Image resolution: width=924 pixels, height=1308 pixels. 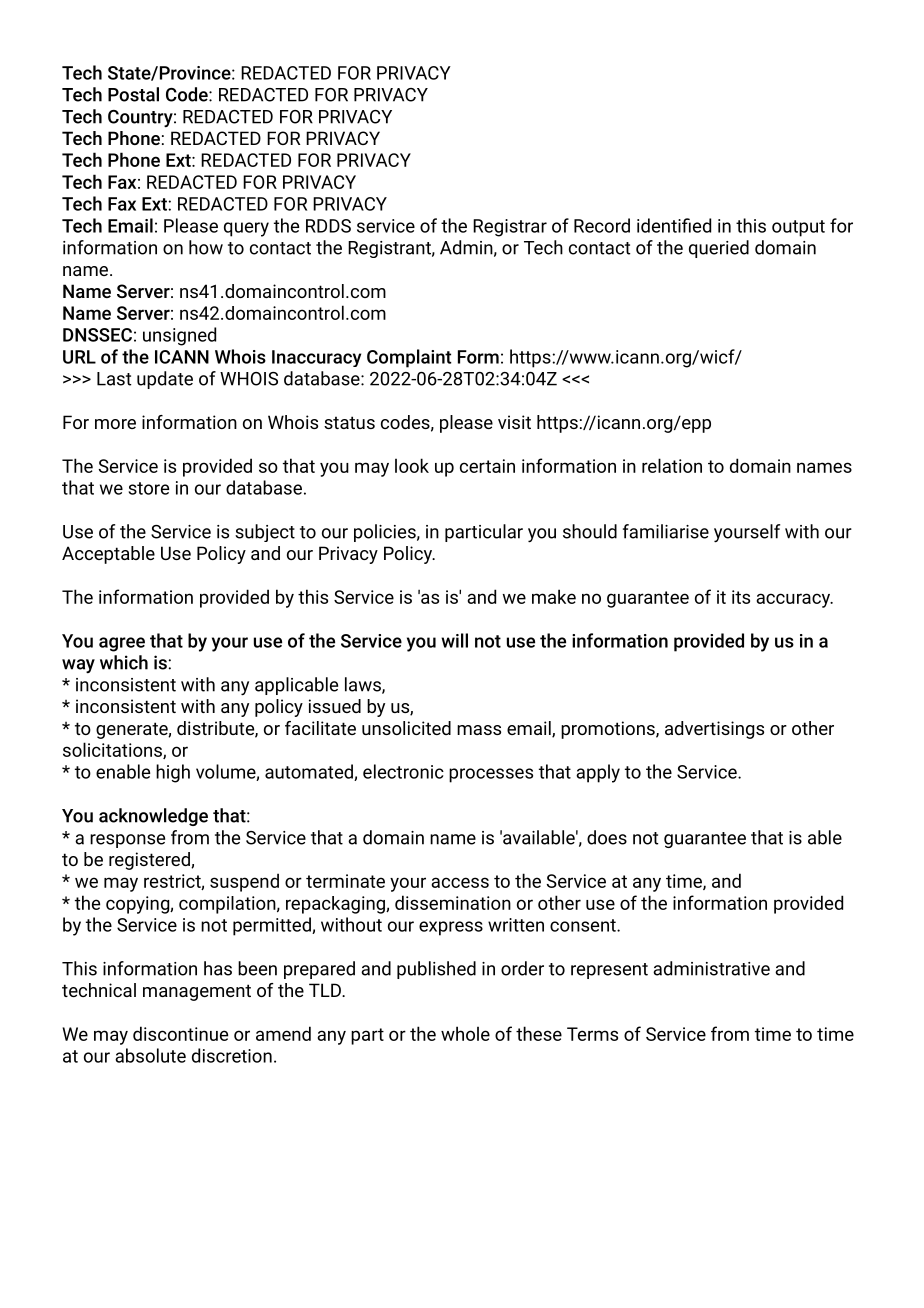 What do you see at coordinates (510, 228) in the screenshot?
I see `Registrar` at bounding box center [510, 228].
